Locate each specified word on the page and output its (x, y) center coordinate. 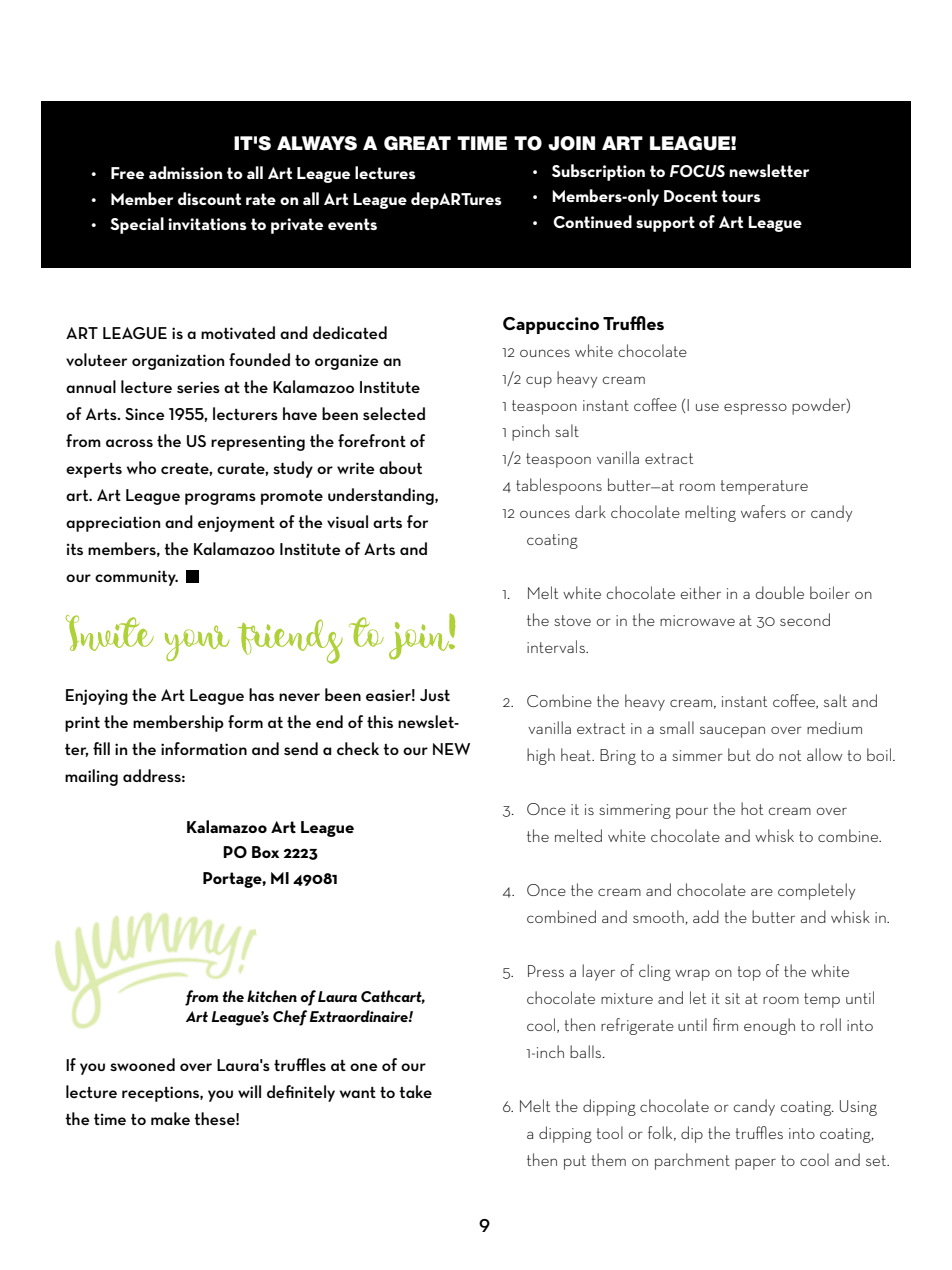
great (417, 143)
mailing (91, 777)
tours (741, 196)
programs (220, 499)
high (541, 756)
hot (752, 808)
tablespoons (559, 486)
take (415, 1091)
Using (858, 1108)
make (170, 1118)
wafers (763, 511)
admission (185, 172)
